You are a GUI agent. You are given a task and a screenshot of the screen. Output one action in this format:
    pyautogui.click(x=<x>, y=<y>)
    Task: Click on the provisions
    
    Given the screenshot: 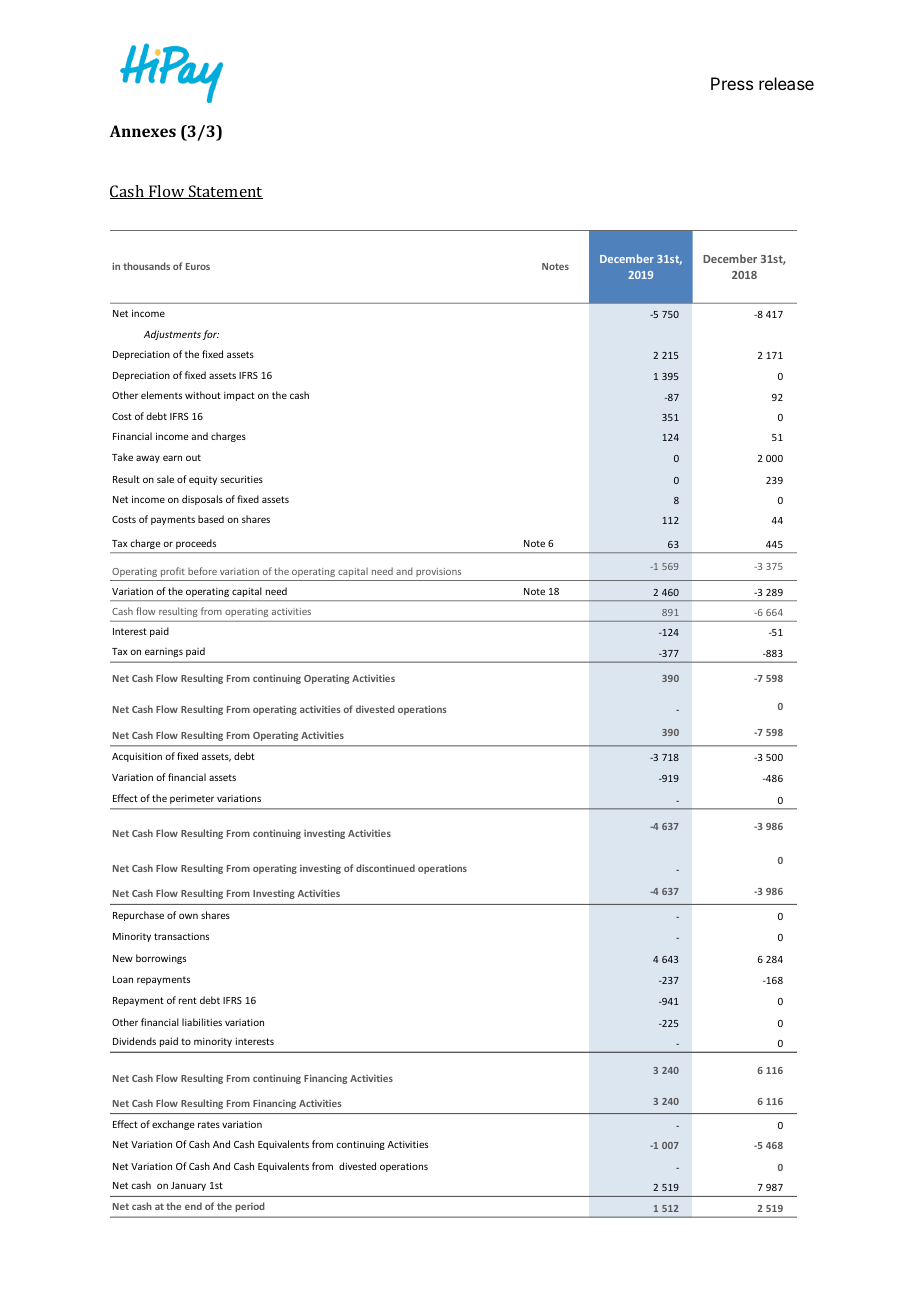 What is the action you would take?
    pyautogui.click(x=438, y=572)
